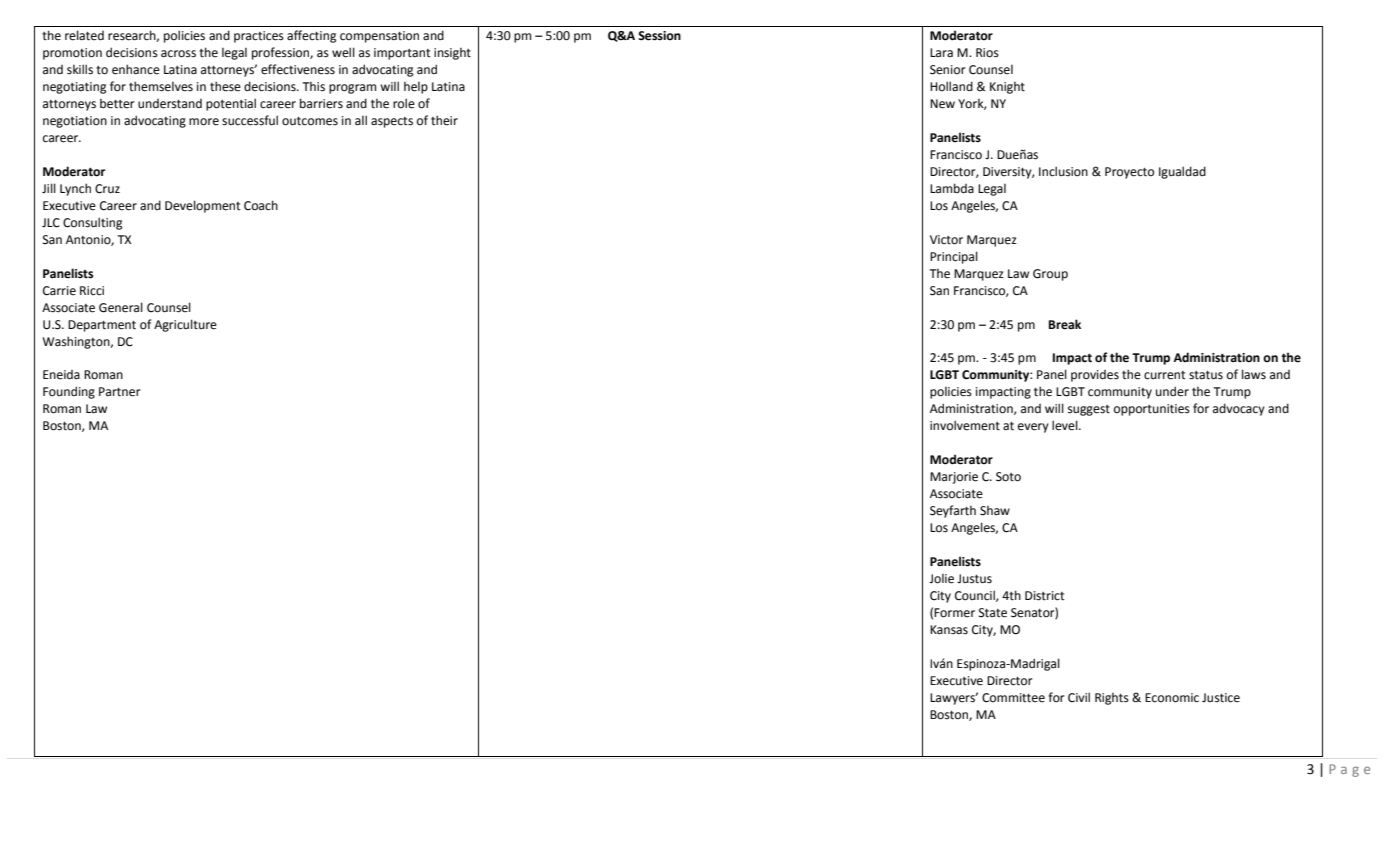 This document has width=1400, height=850. I want to click on across, so click(178, 54).
